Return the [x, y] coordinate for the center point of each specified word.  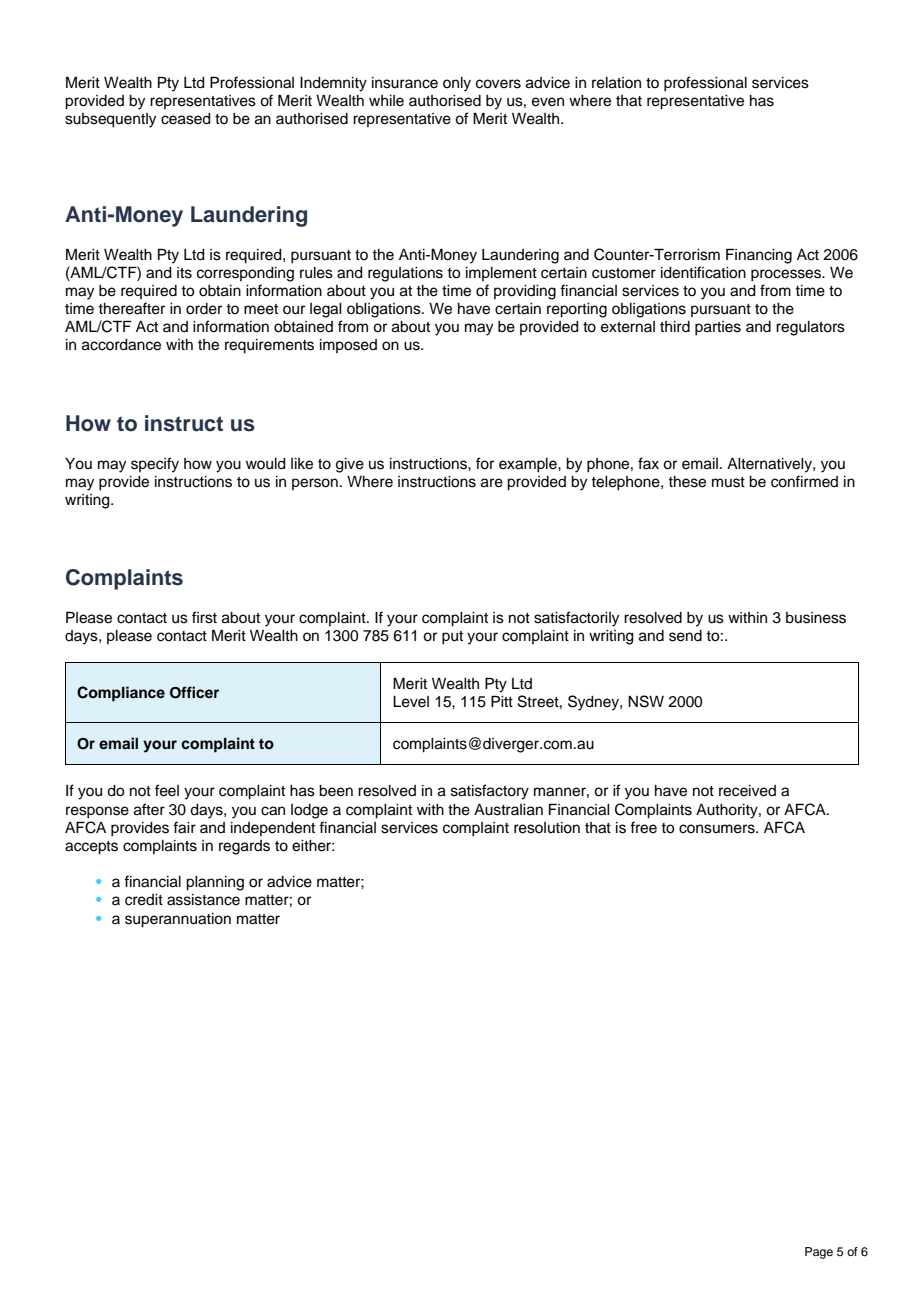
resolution [547, 828]
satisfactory [490, 792]
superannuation [178, 920]
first [204, 617]
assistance [203, 900]
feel [167, 790]
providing [525, 292]
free [643, 827]
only [457, 84]
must [728, 482]
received [747, 791]
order [204, 309]
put [452, 638]
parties [718, 328]
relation [616, 83]
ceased [186, 119]
